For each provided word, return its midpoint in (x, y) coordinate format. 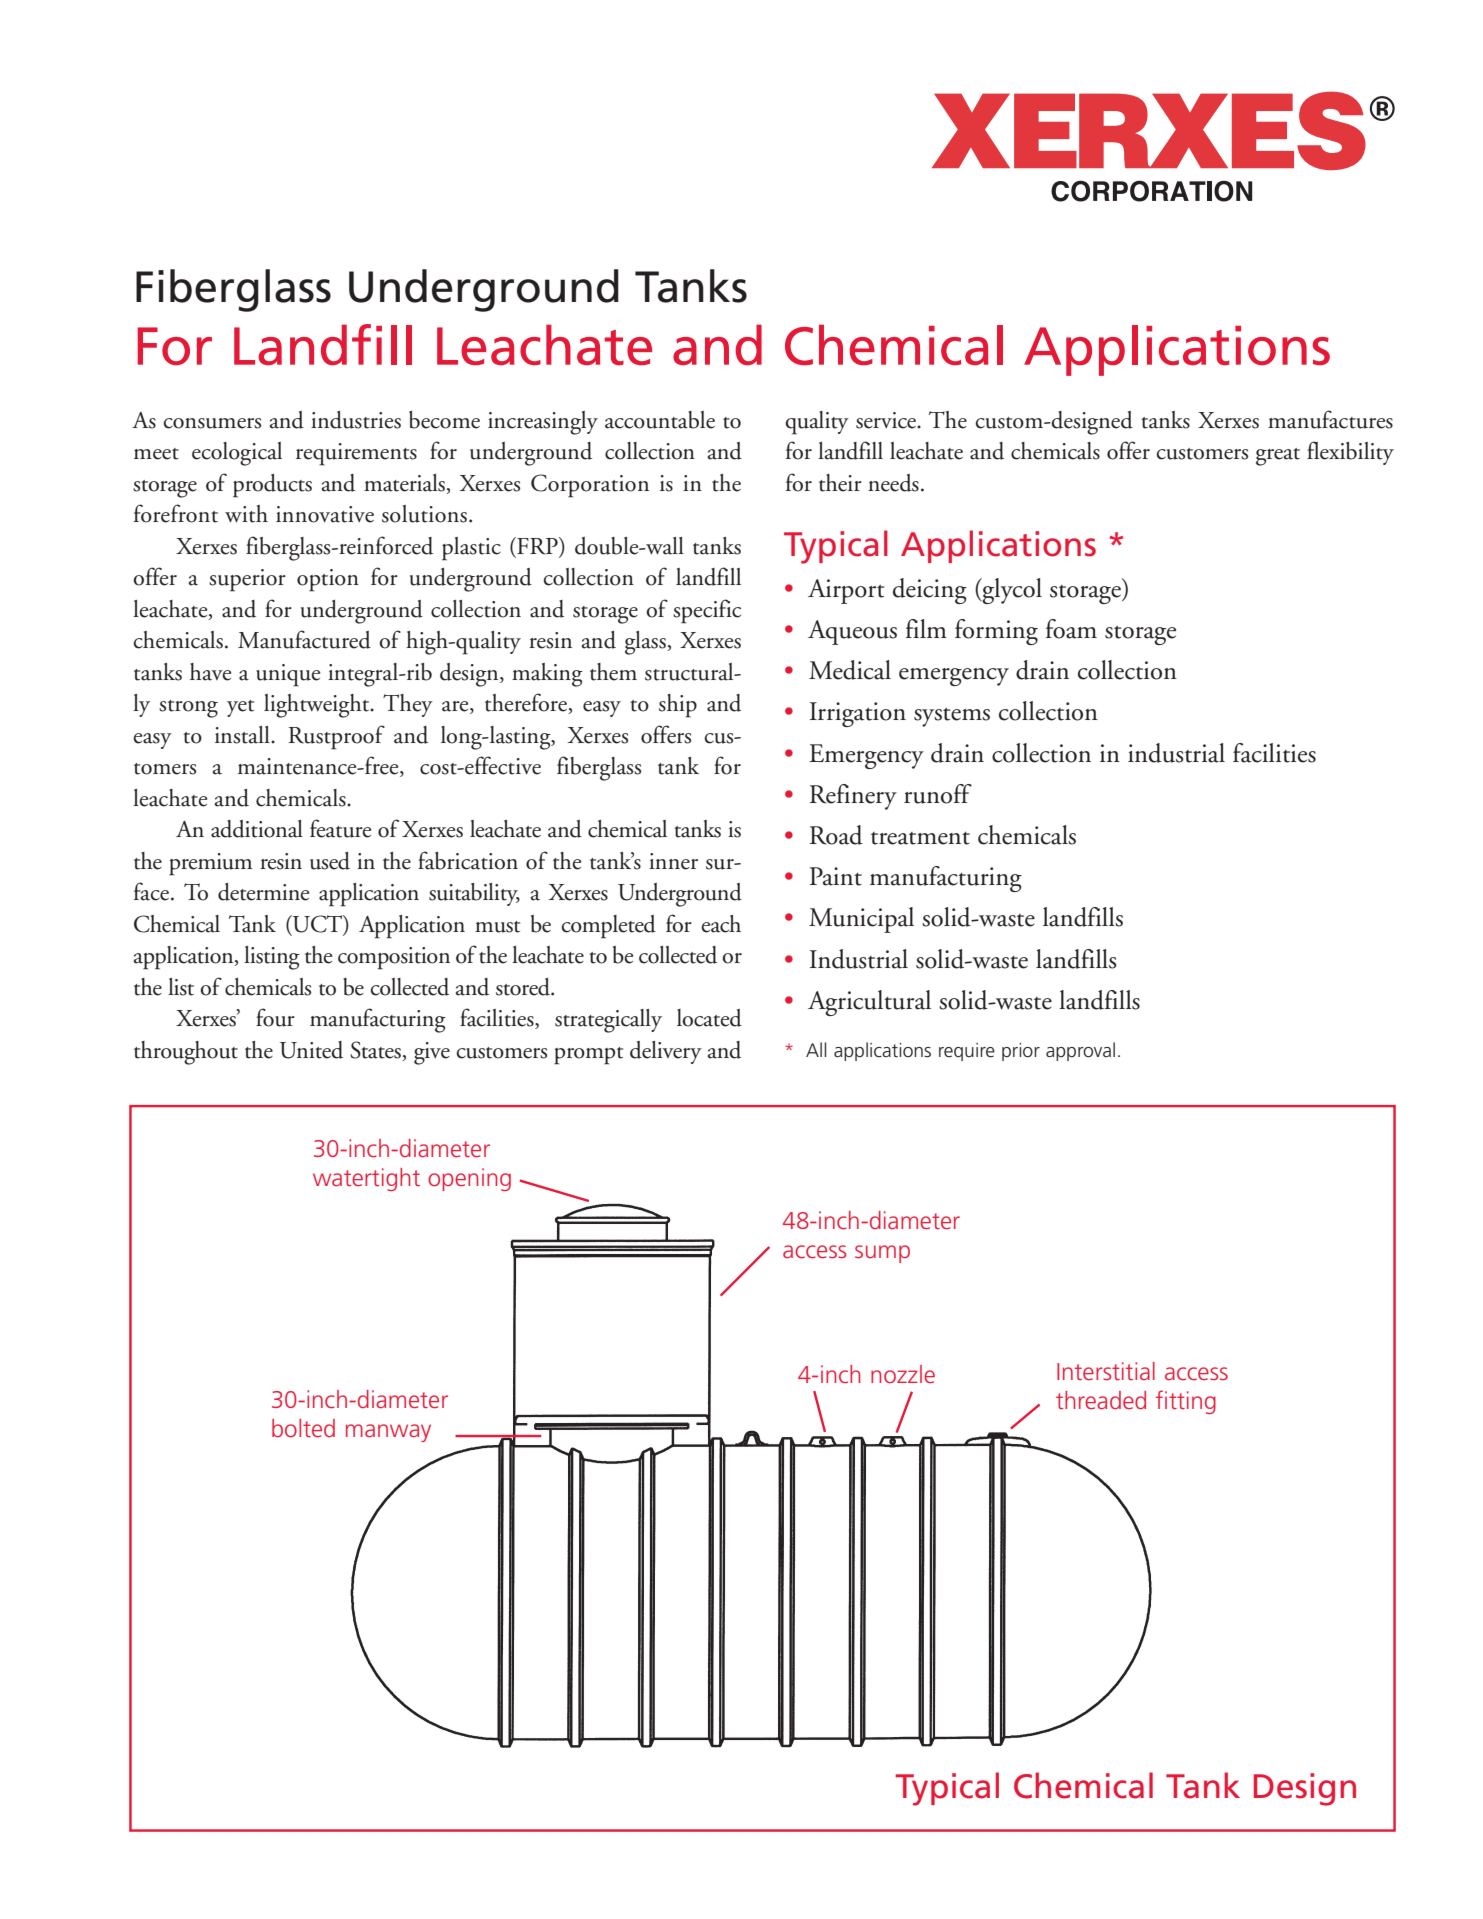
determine (263, 892)
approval (1080, 1051)
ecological (237, 454)
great (1278, 457)
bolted (303, 1428)
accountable (660, 420)
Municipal (861, 920)
